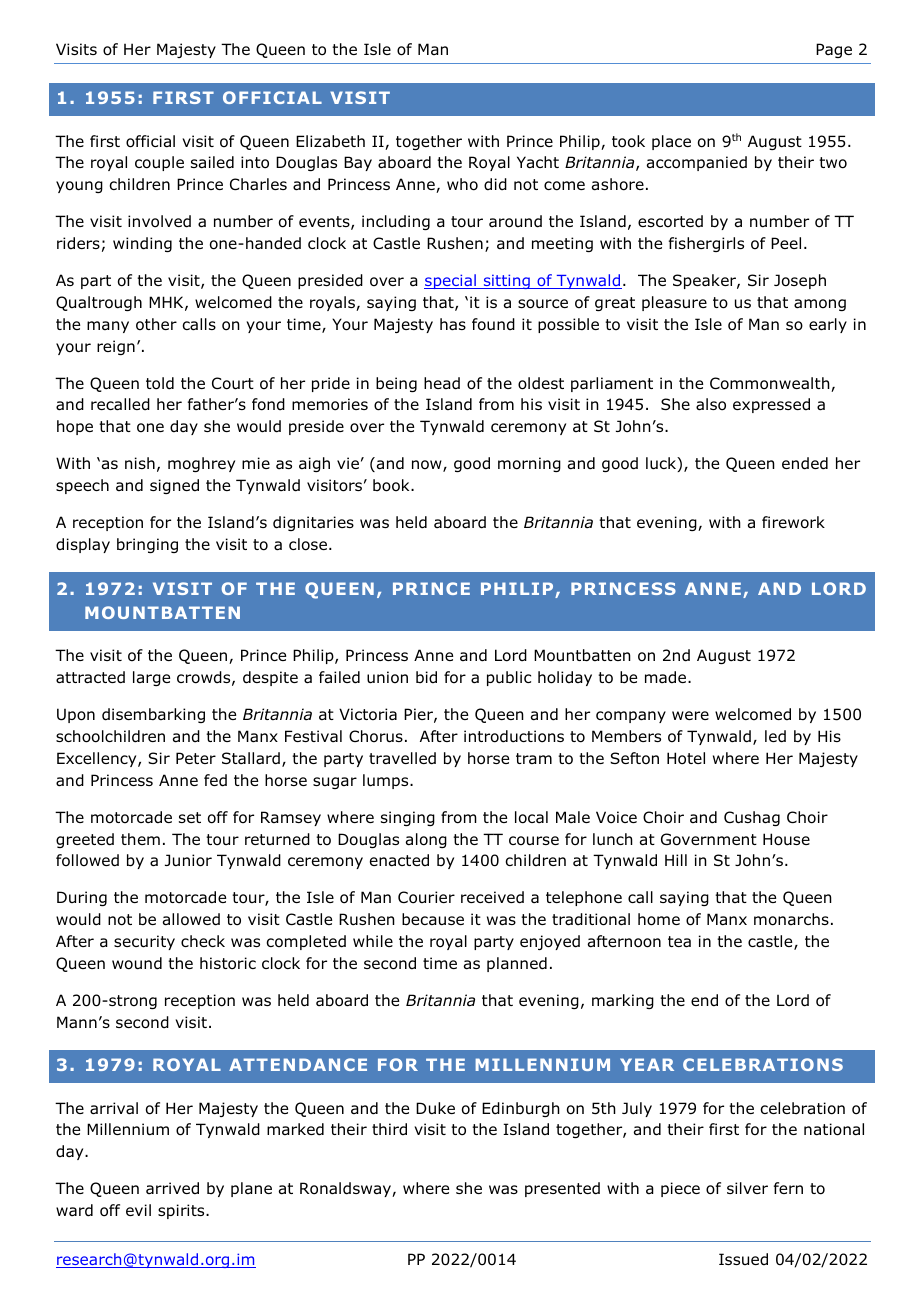 This image has width=924, height=1308. Describe the element at coordinates (182, 1211) in the image. I see `spirits` at that location.
